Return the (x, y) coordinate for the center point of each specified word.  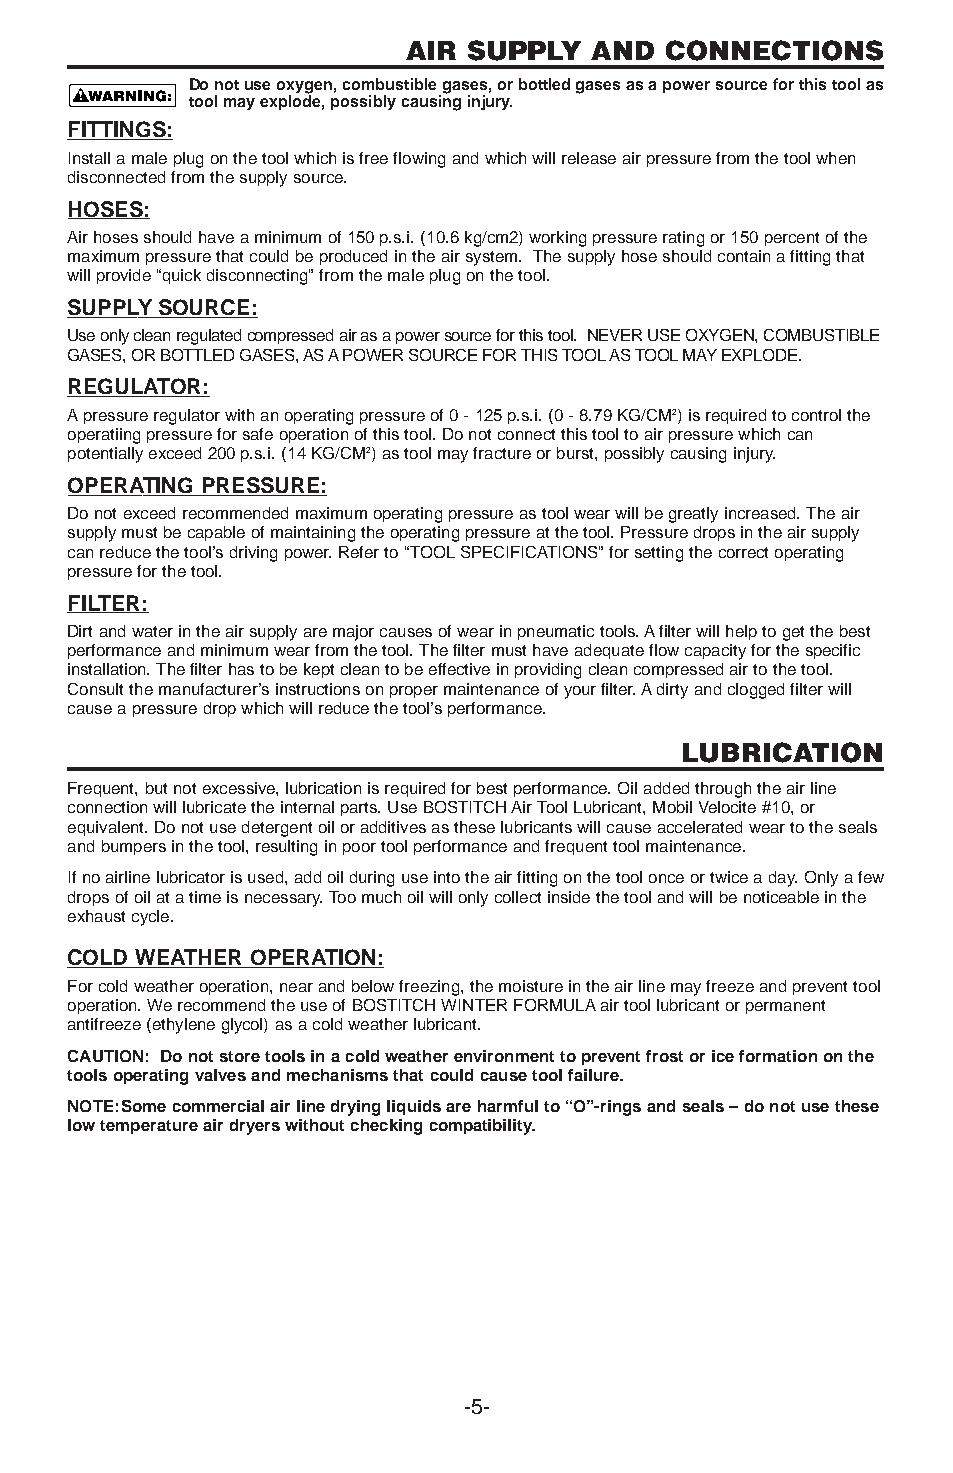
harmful (508, 1106)
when (835, 158)
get (793, 633)
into (447, 877)
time (205, 897)
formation (778, 1056)
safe (258, 434)
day (783, 879)
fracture (502, 453)
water (152, 631)
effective (459, 669)
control (816, 415)
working (557, 239)
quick (180, 276)
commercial (218, 1106)
